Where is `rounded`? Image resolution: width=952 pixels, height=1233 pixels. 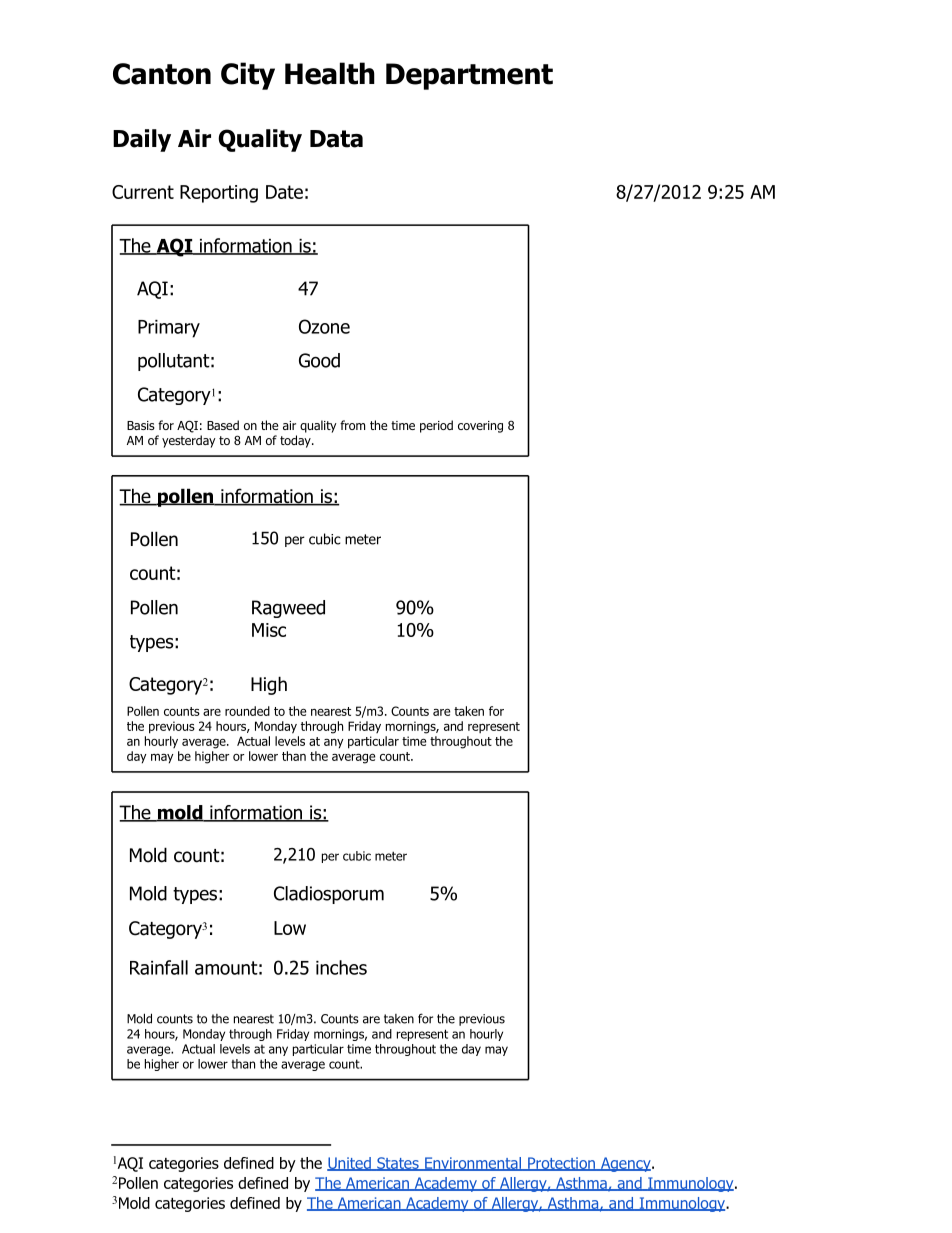 rounded is located at coordinates (247, 711).
